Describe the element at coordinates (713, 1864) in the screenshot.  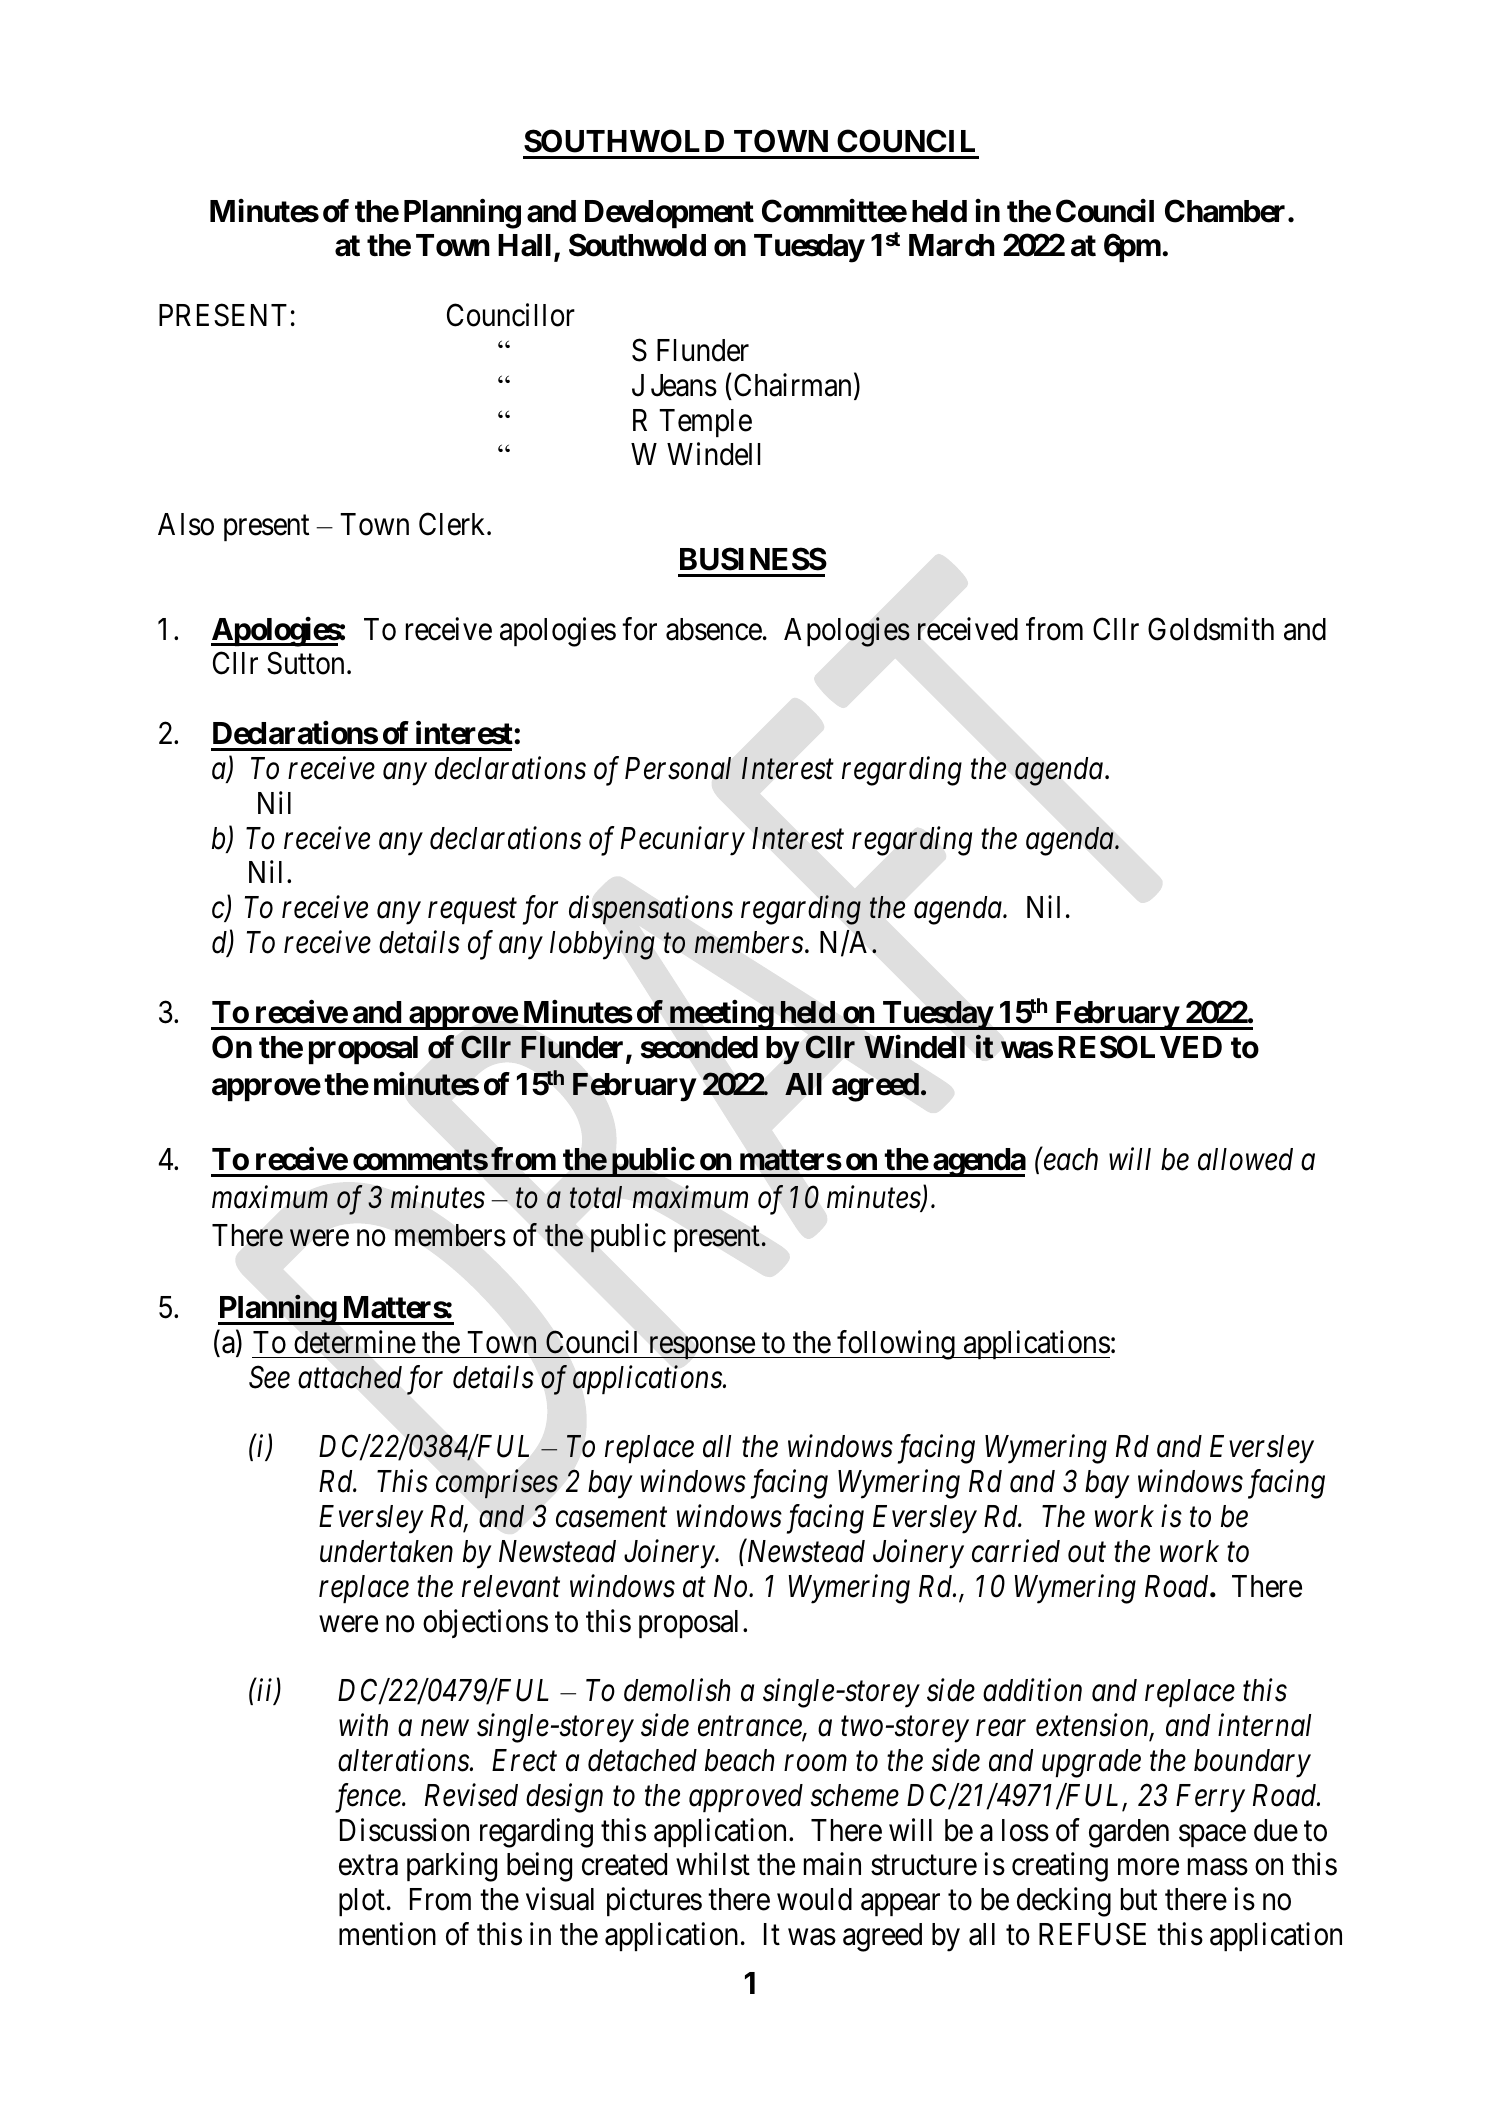
I see `whilst` at that location.
